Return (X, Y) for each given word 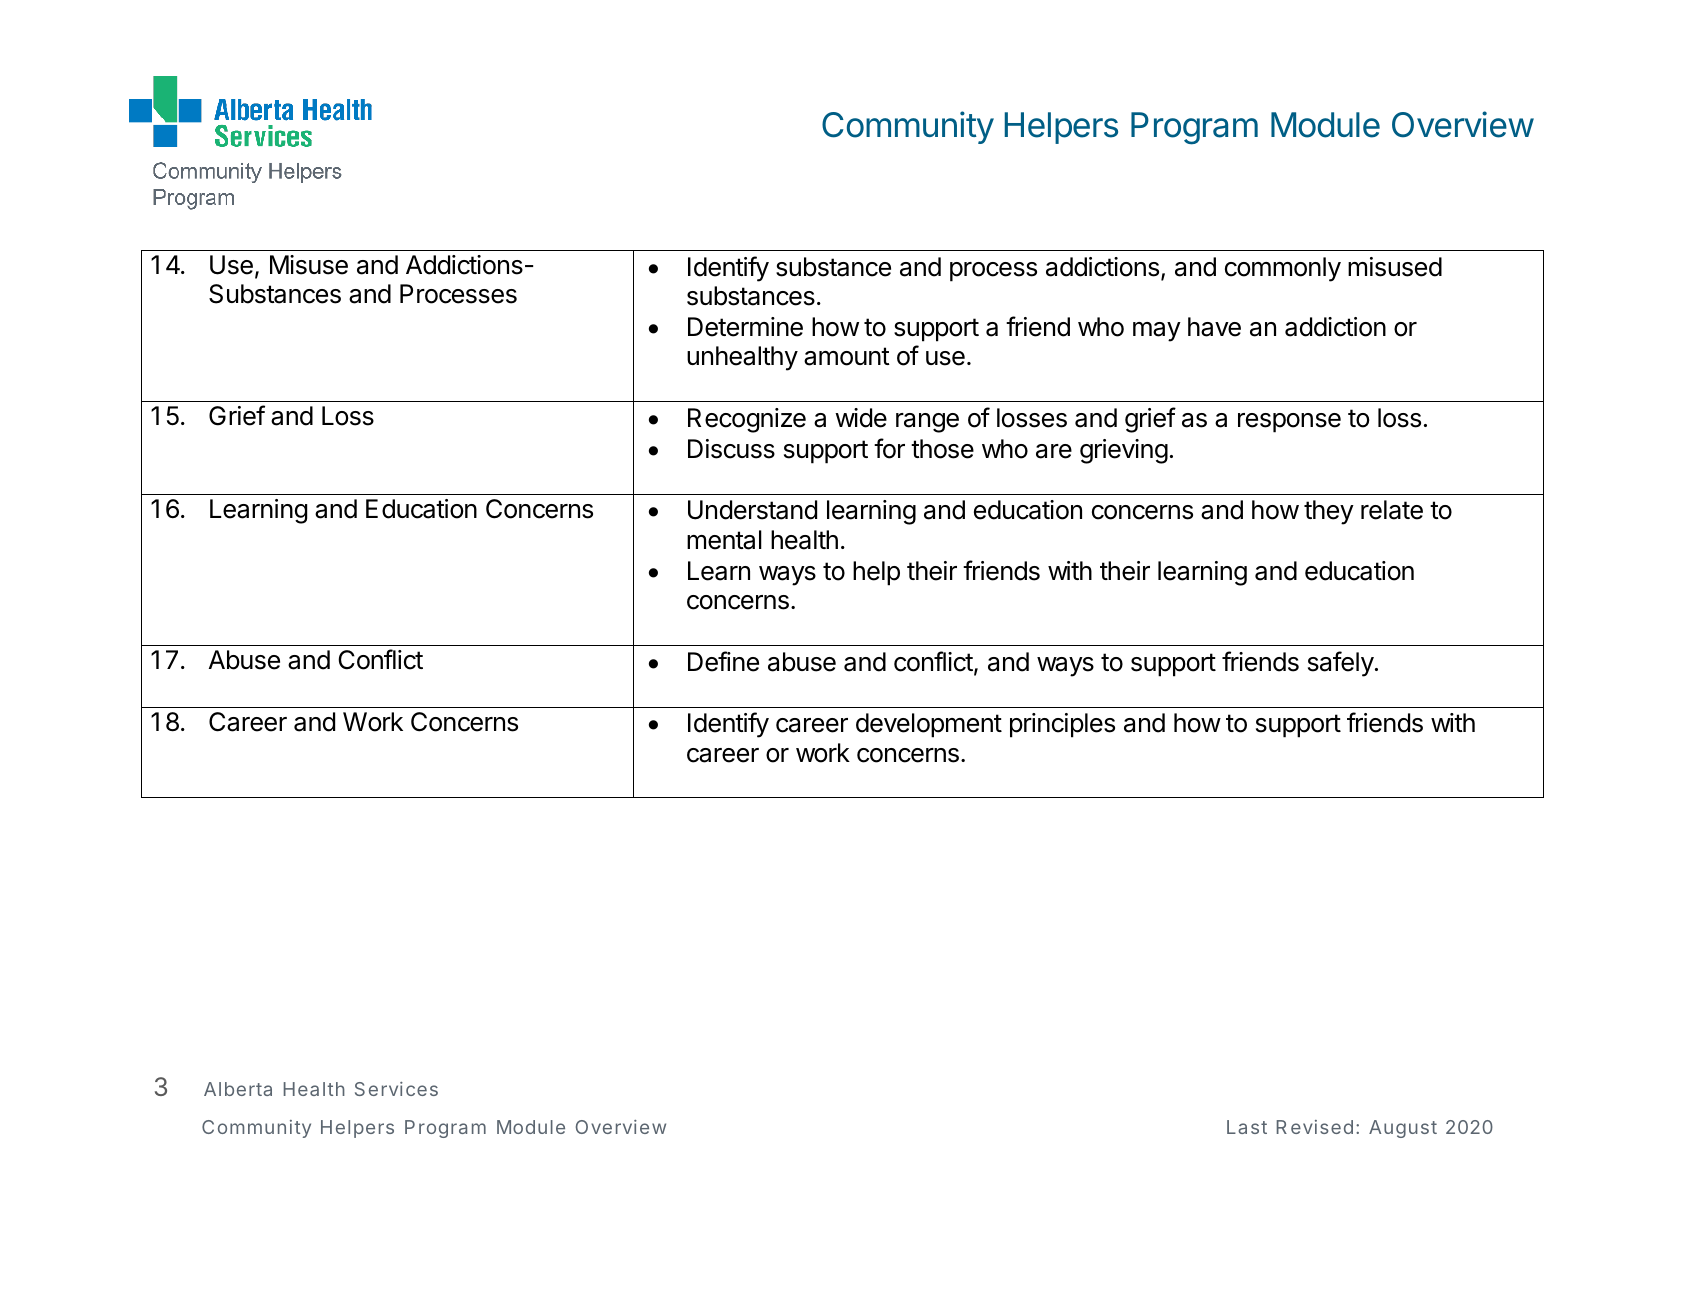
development (929, 725)
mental (724, 540)
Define (723, 661)
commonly (1283, 269)
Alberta (238, 1089)
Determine (745, 327)
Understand (752, 510)
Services (396, 1089)
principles (1062, 725)
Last (1247, 1127)
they (1329, 512)
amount (847, 356)
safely (1341, 664)
